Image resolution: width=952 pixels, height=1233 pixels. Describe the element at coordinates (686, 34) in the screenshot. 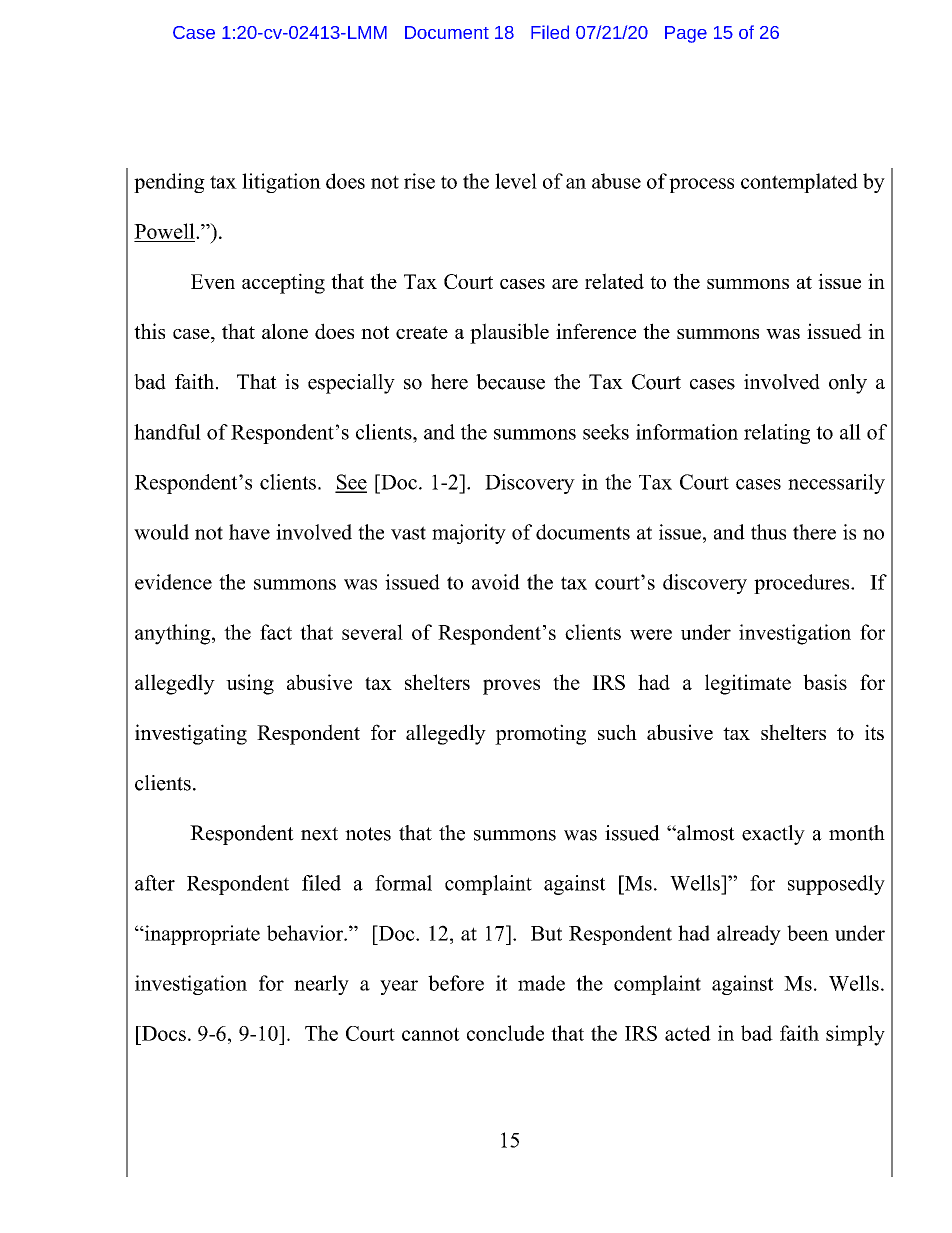

I see `Page` at that location.
